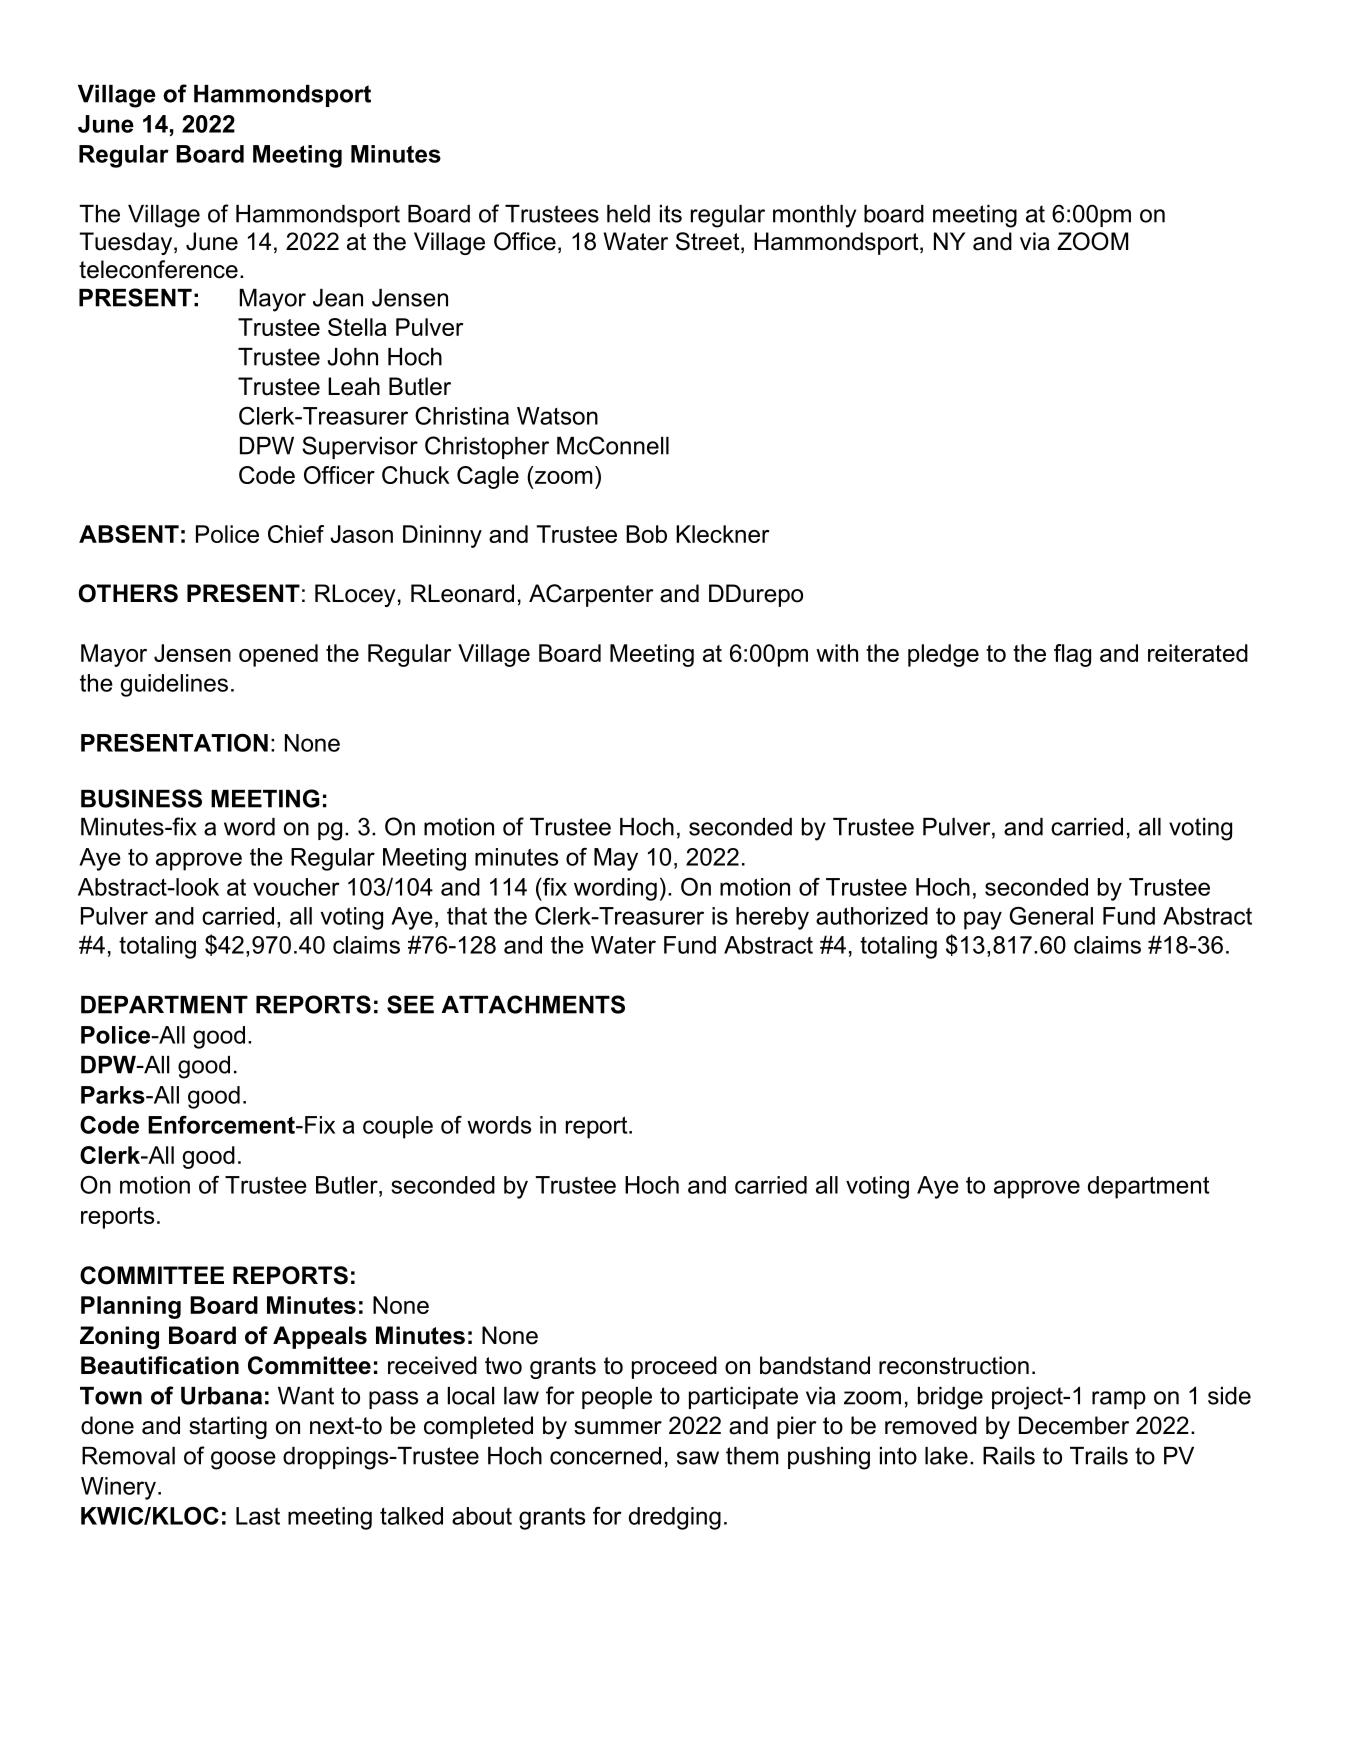 The width and height of the document is (1348, 1745). I want to click on monthly, so click(814, 216).
